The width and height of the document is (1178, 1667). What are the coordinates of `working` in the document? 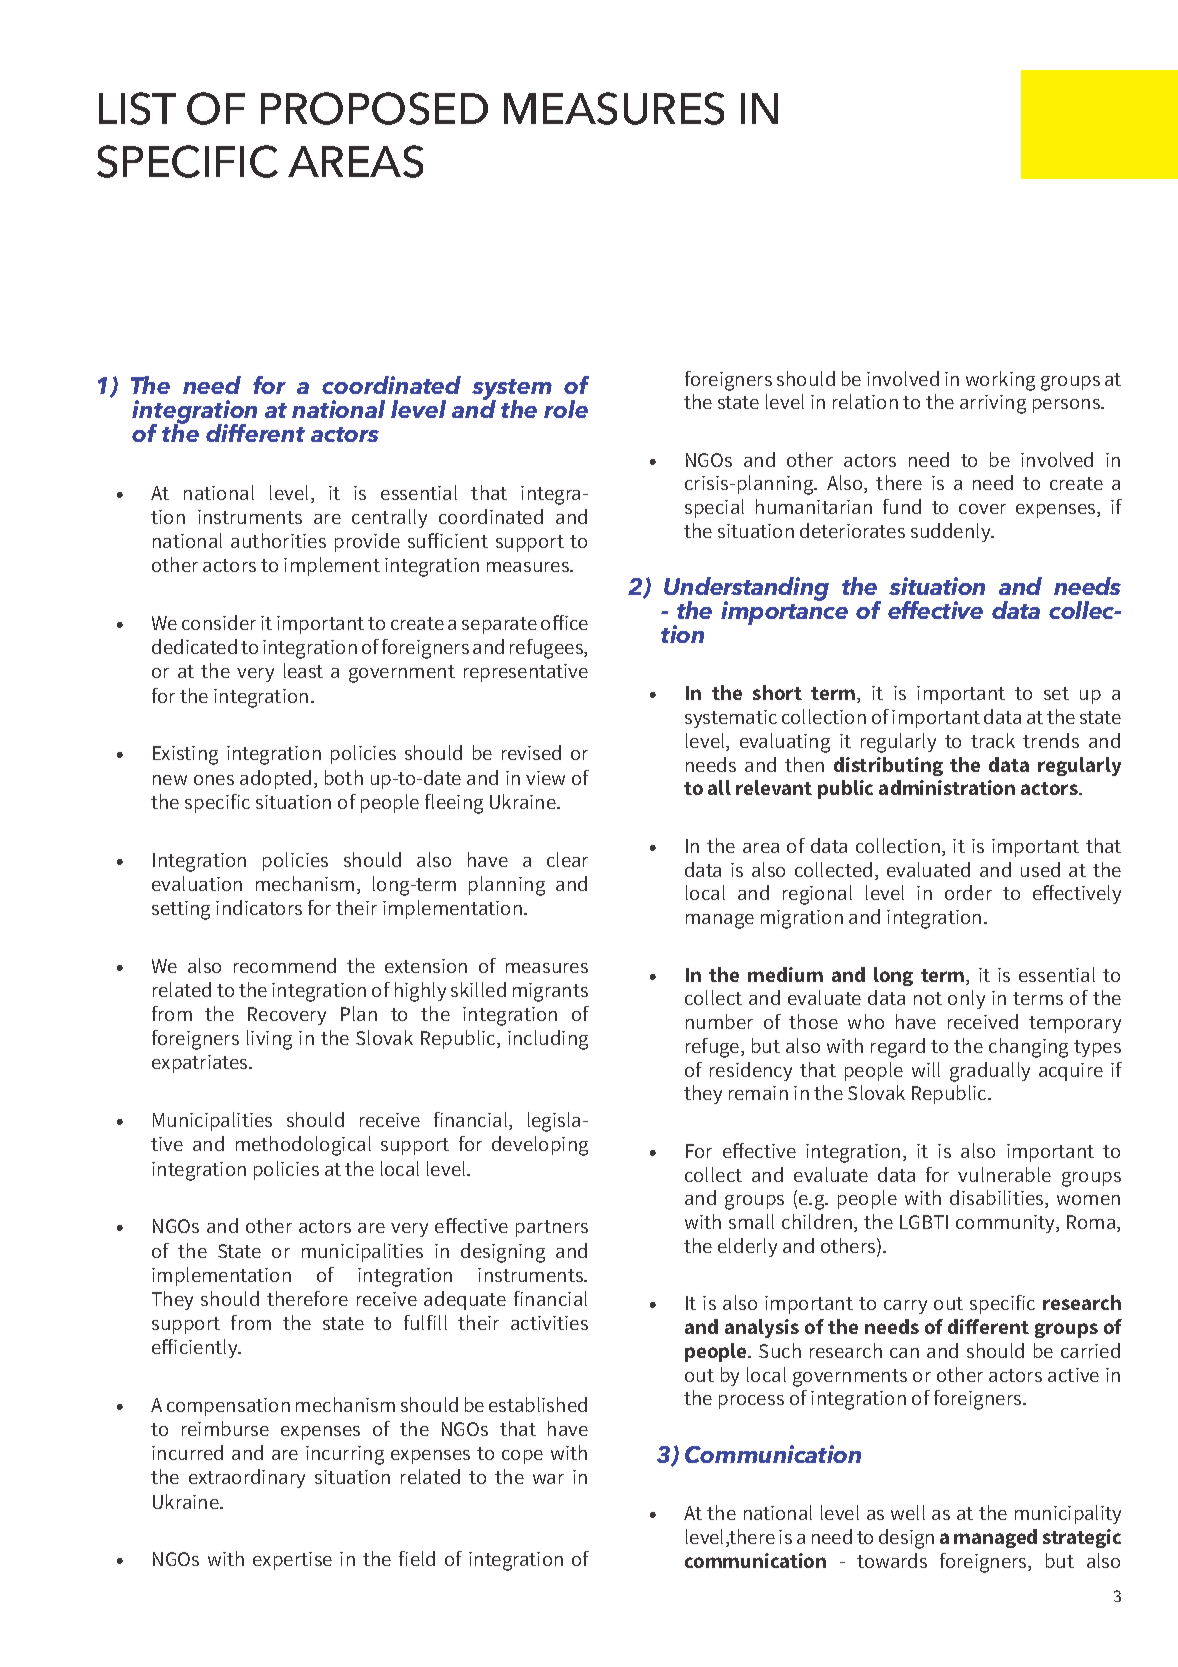 It's located at (1000, 381).
